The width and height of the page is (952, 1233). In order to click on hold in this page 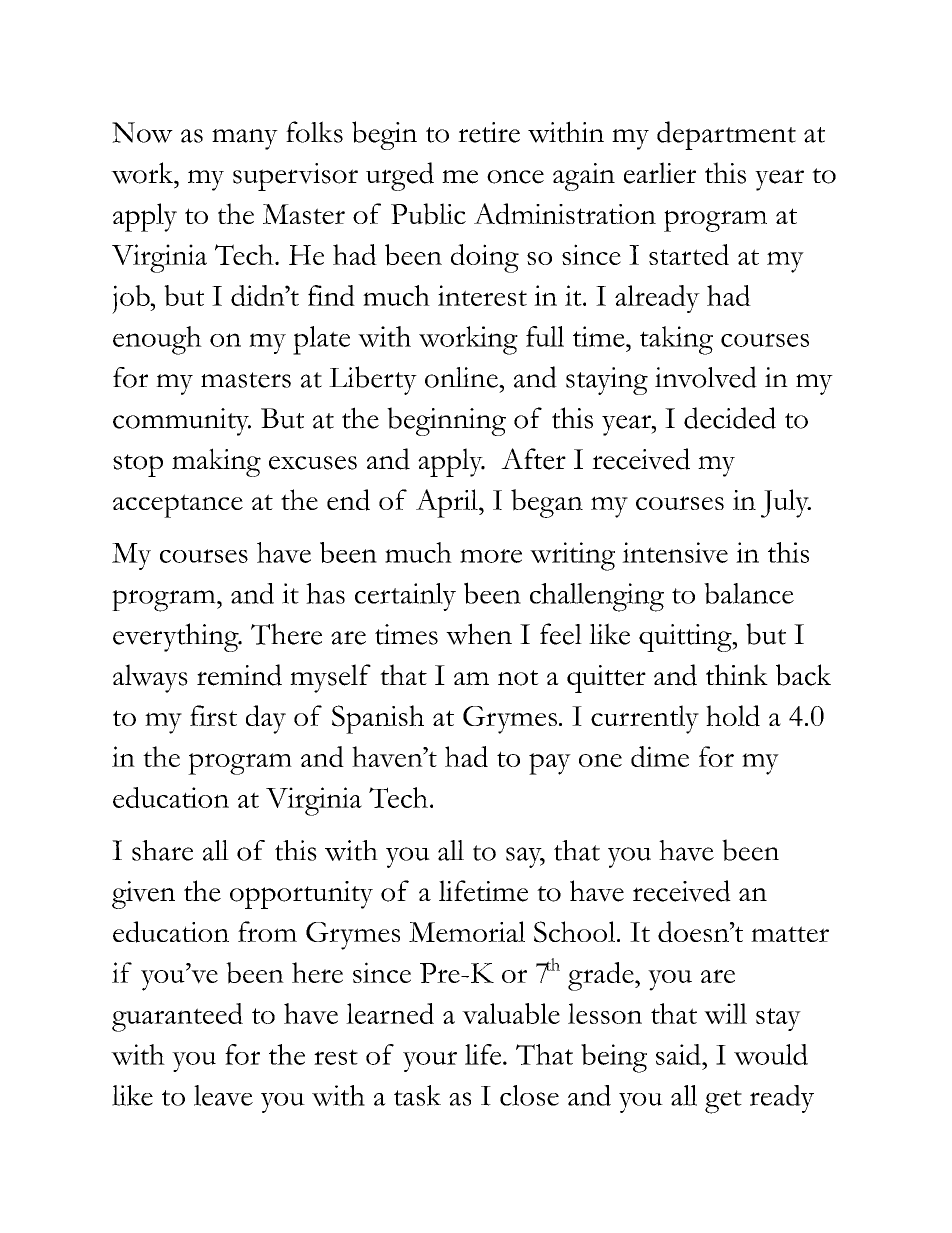, I will do `click(733, 716)`.
